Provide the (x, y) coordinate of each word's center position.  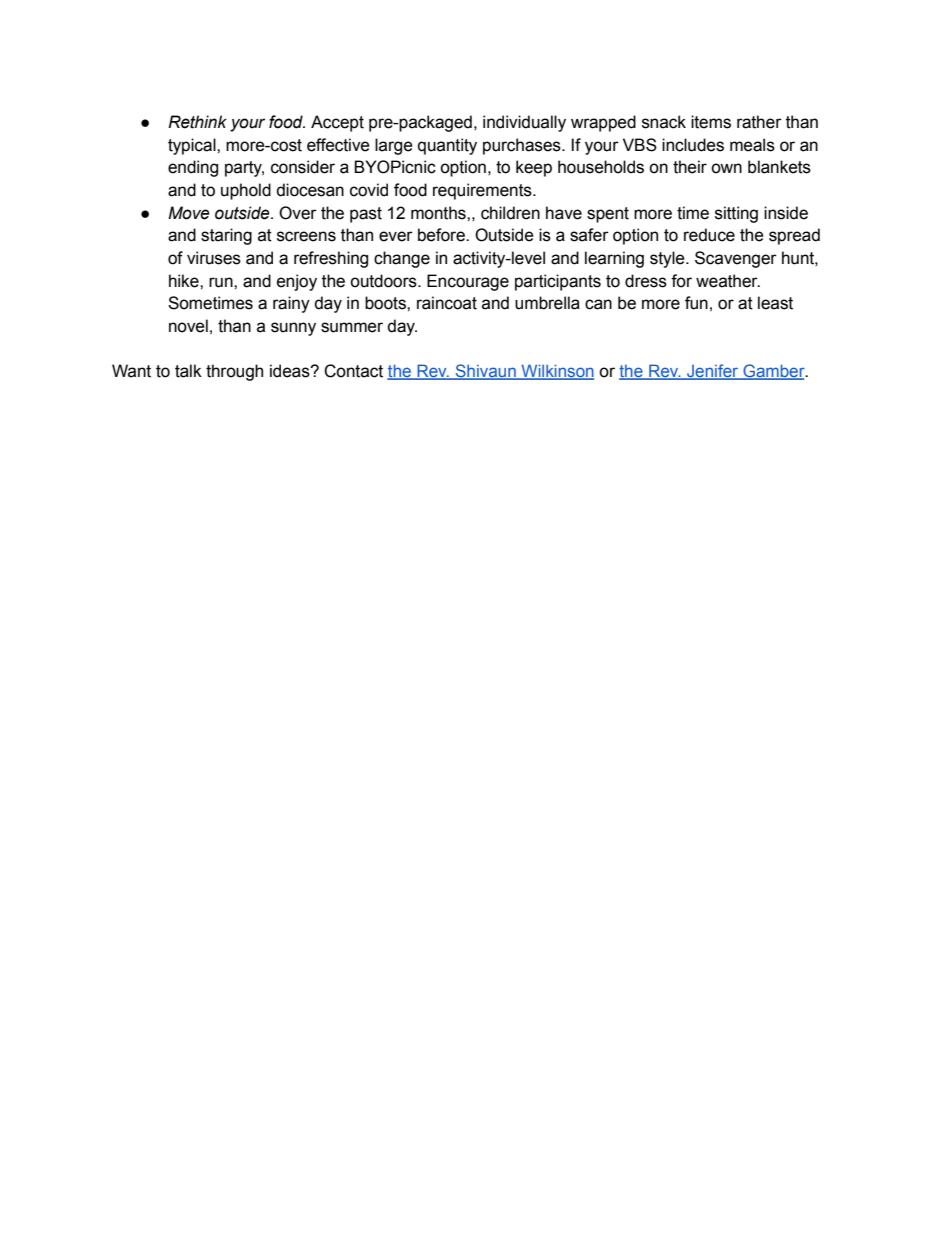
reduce (709, 235)
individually (524, 123)
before (442, 235)
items (711, 122)
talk (188, 371)
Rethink (197, 122)
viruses (214, 258)
